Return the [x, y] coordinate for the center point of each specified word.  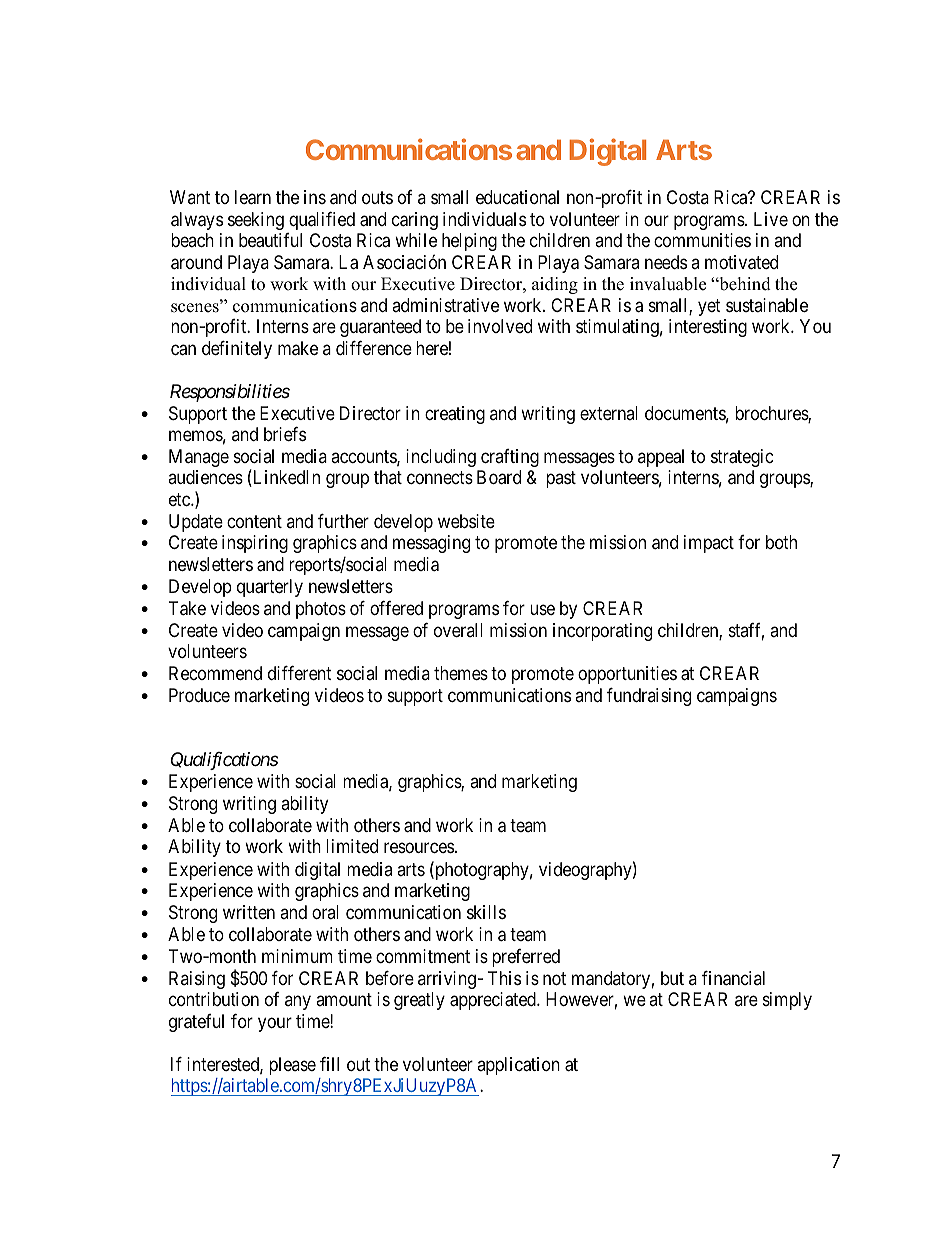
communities [702, 240]
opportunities [627, 675]
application [518, 1066]
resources [419, 848]
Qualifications [225, 761]
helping [469, 242]
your [275, 1024]
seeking [256, 221]
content [254, 521]
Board [499, 477]
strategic [742, 458]
